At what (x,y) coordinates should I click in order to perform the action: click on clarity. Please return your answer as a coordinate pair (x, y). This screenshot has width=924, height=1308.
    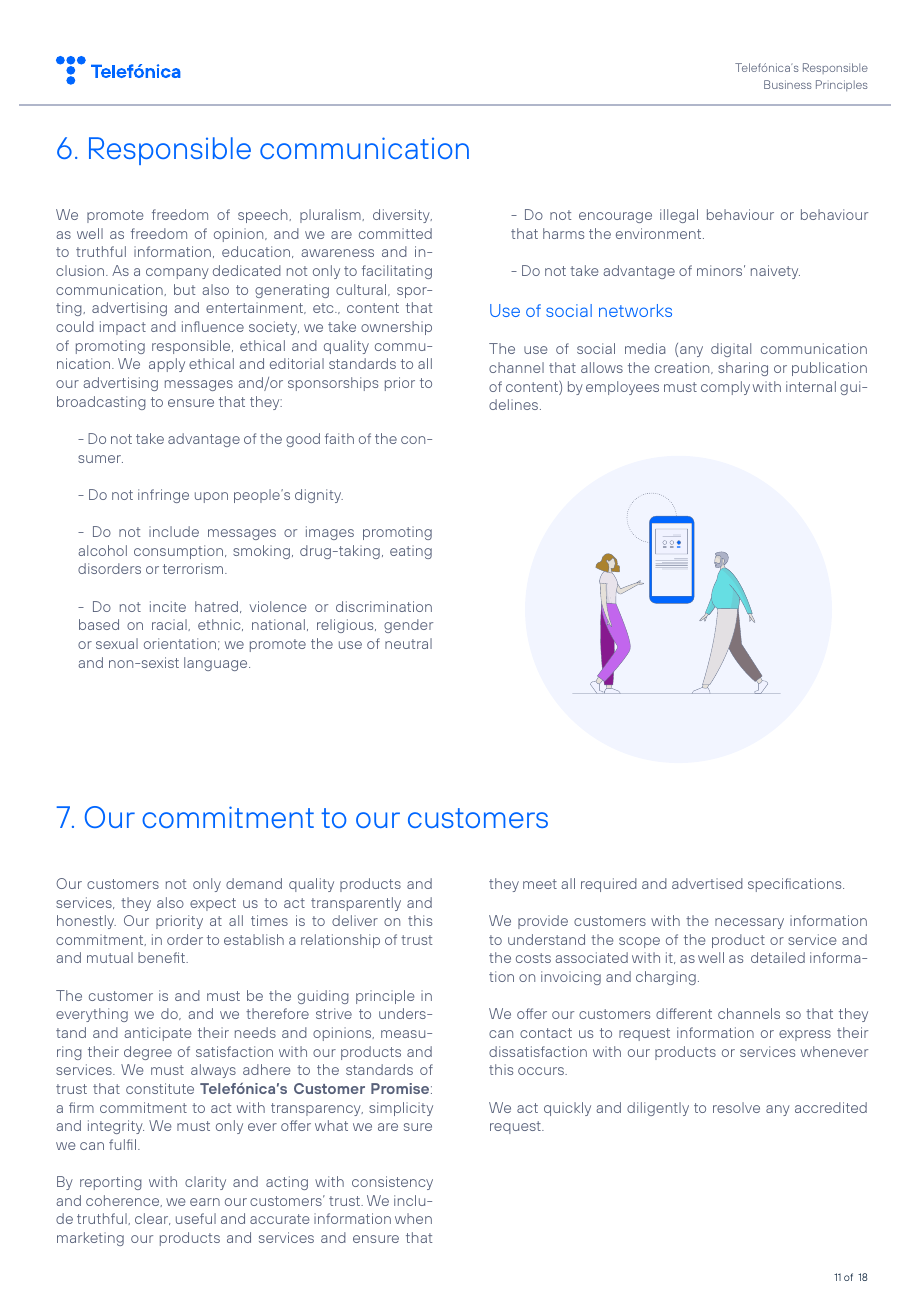
    Looking at the image, I should click on (205, 1183).
